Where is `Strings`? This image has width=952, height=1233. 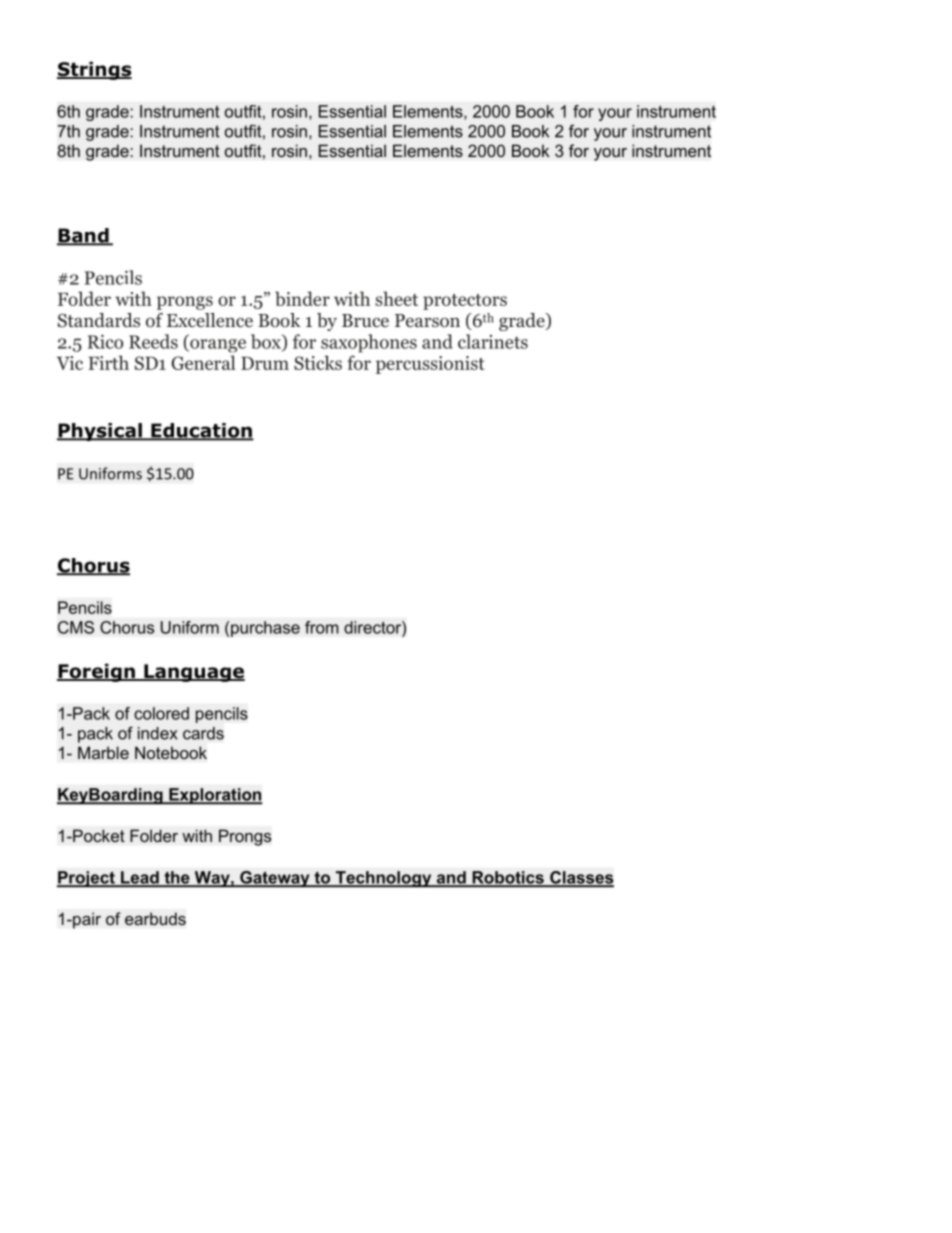
Strings is located at coordinates (94, 70).
